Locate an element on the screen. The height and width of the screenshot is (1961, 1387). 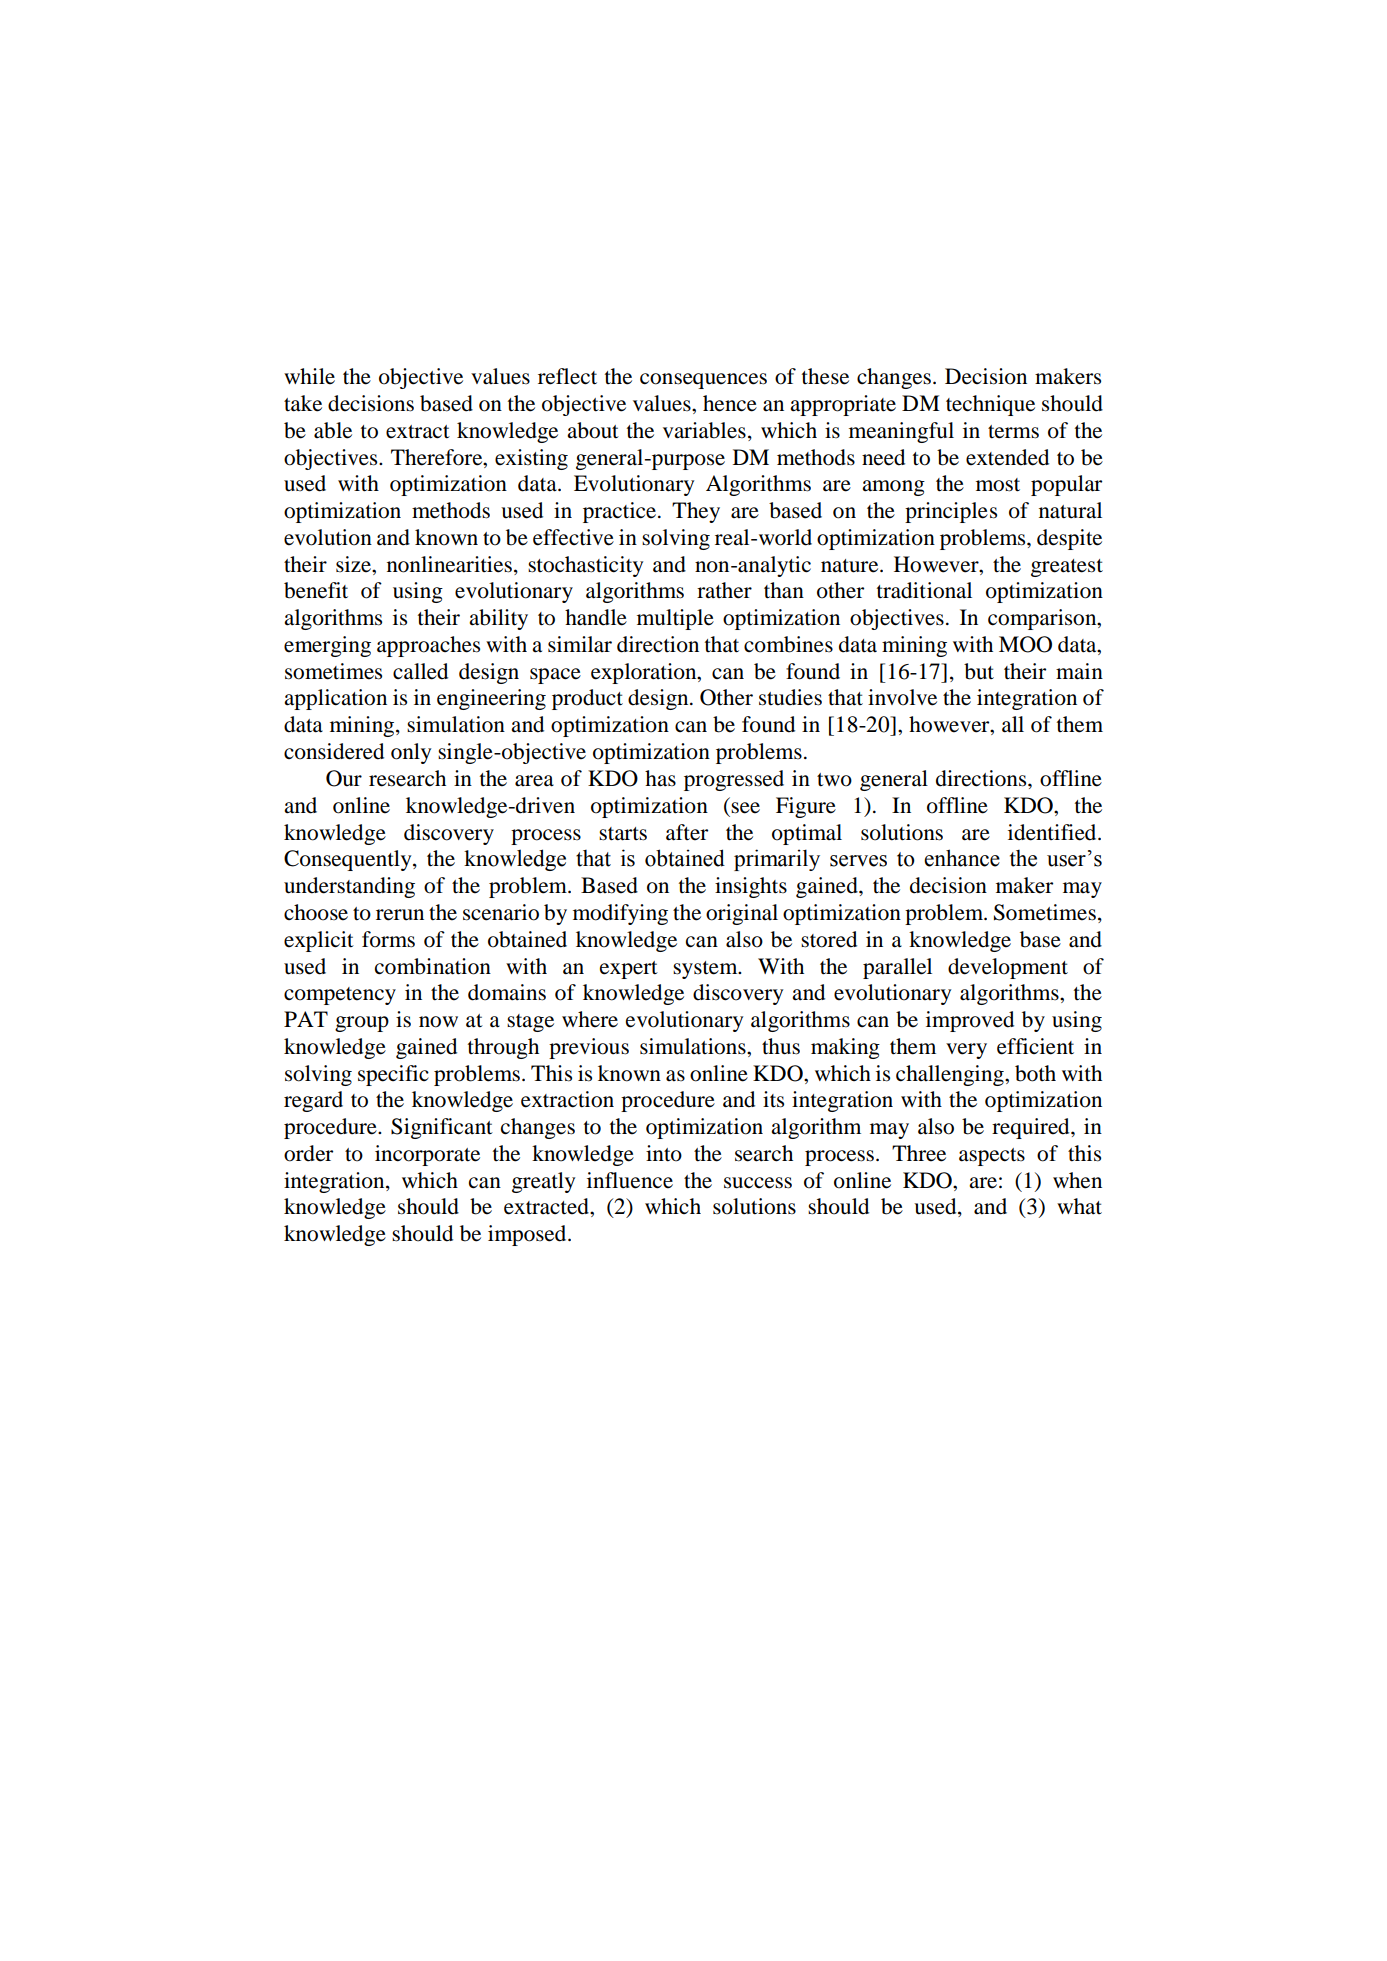
influence is located at coordinates (630, 1180).
